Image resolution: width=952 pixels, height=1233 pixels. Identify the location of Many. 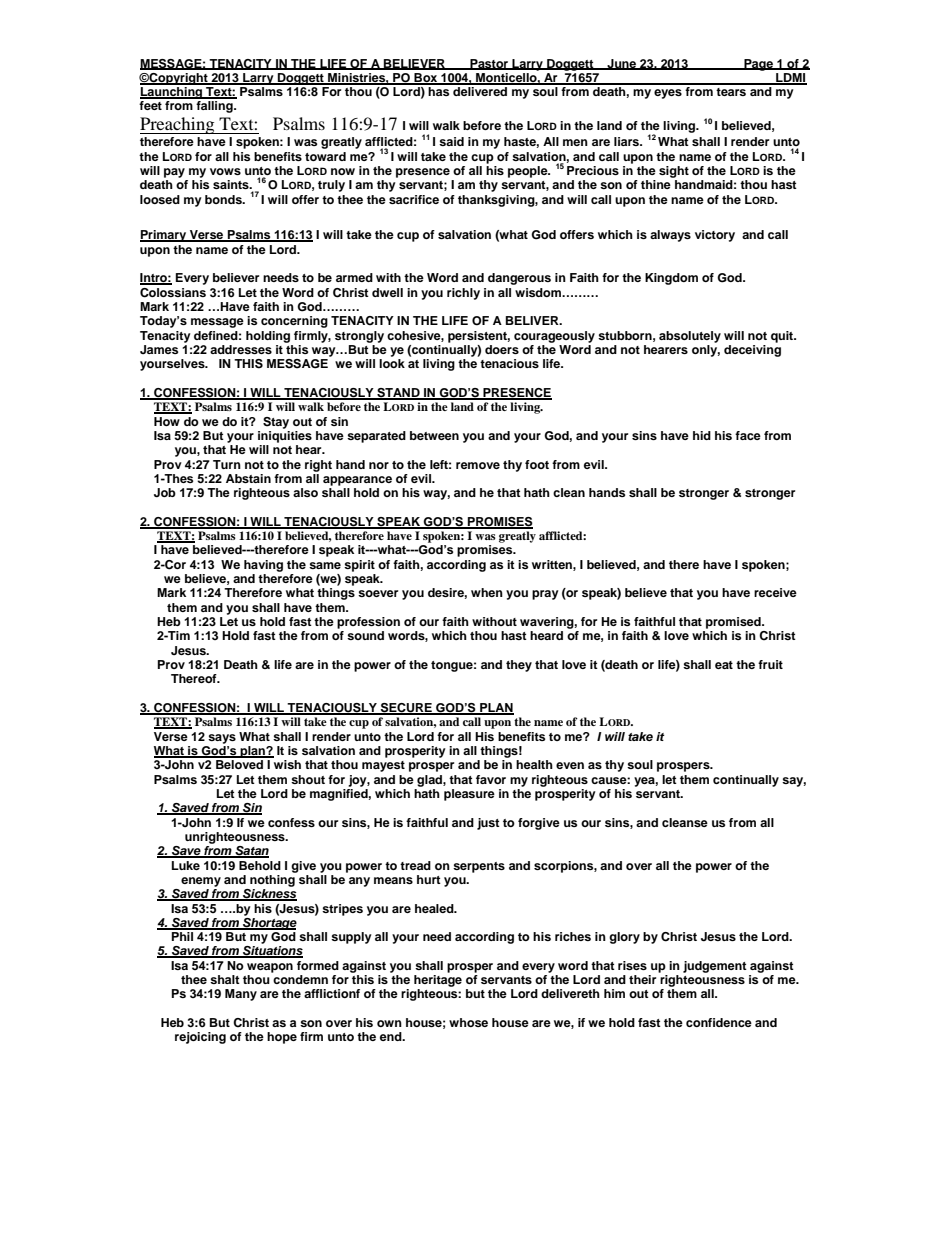
(241, 995).
